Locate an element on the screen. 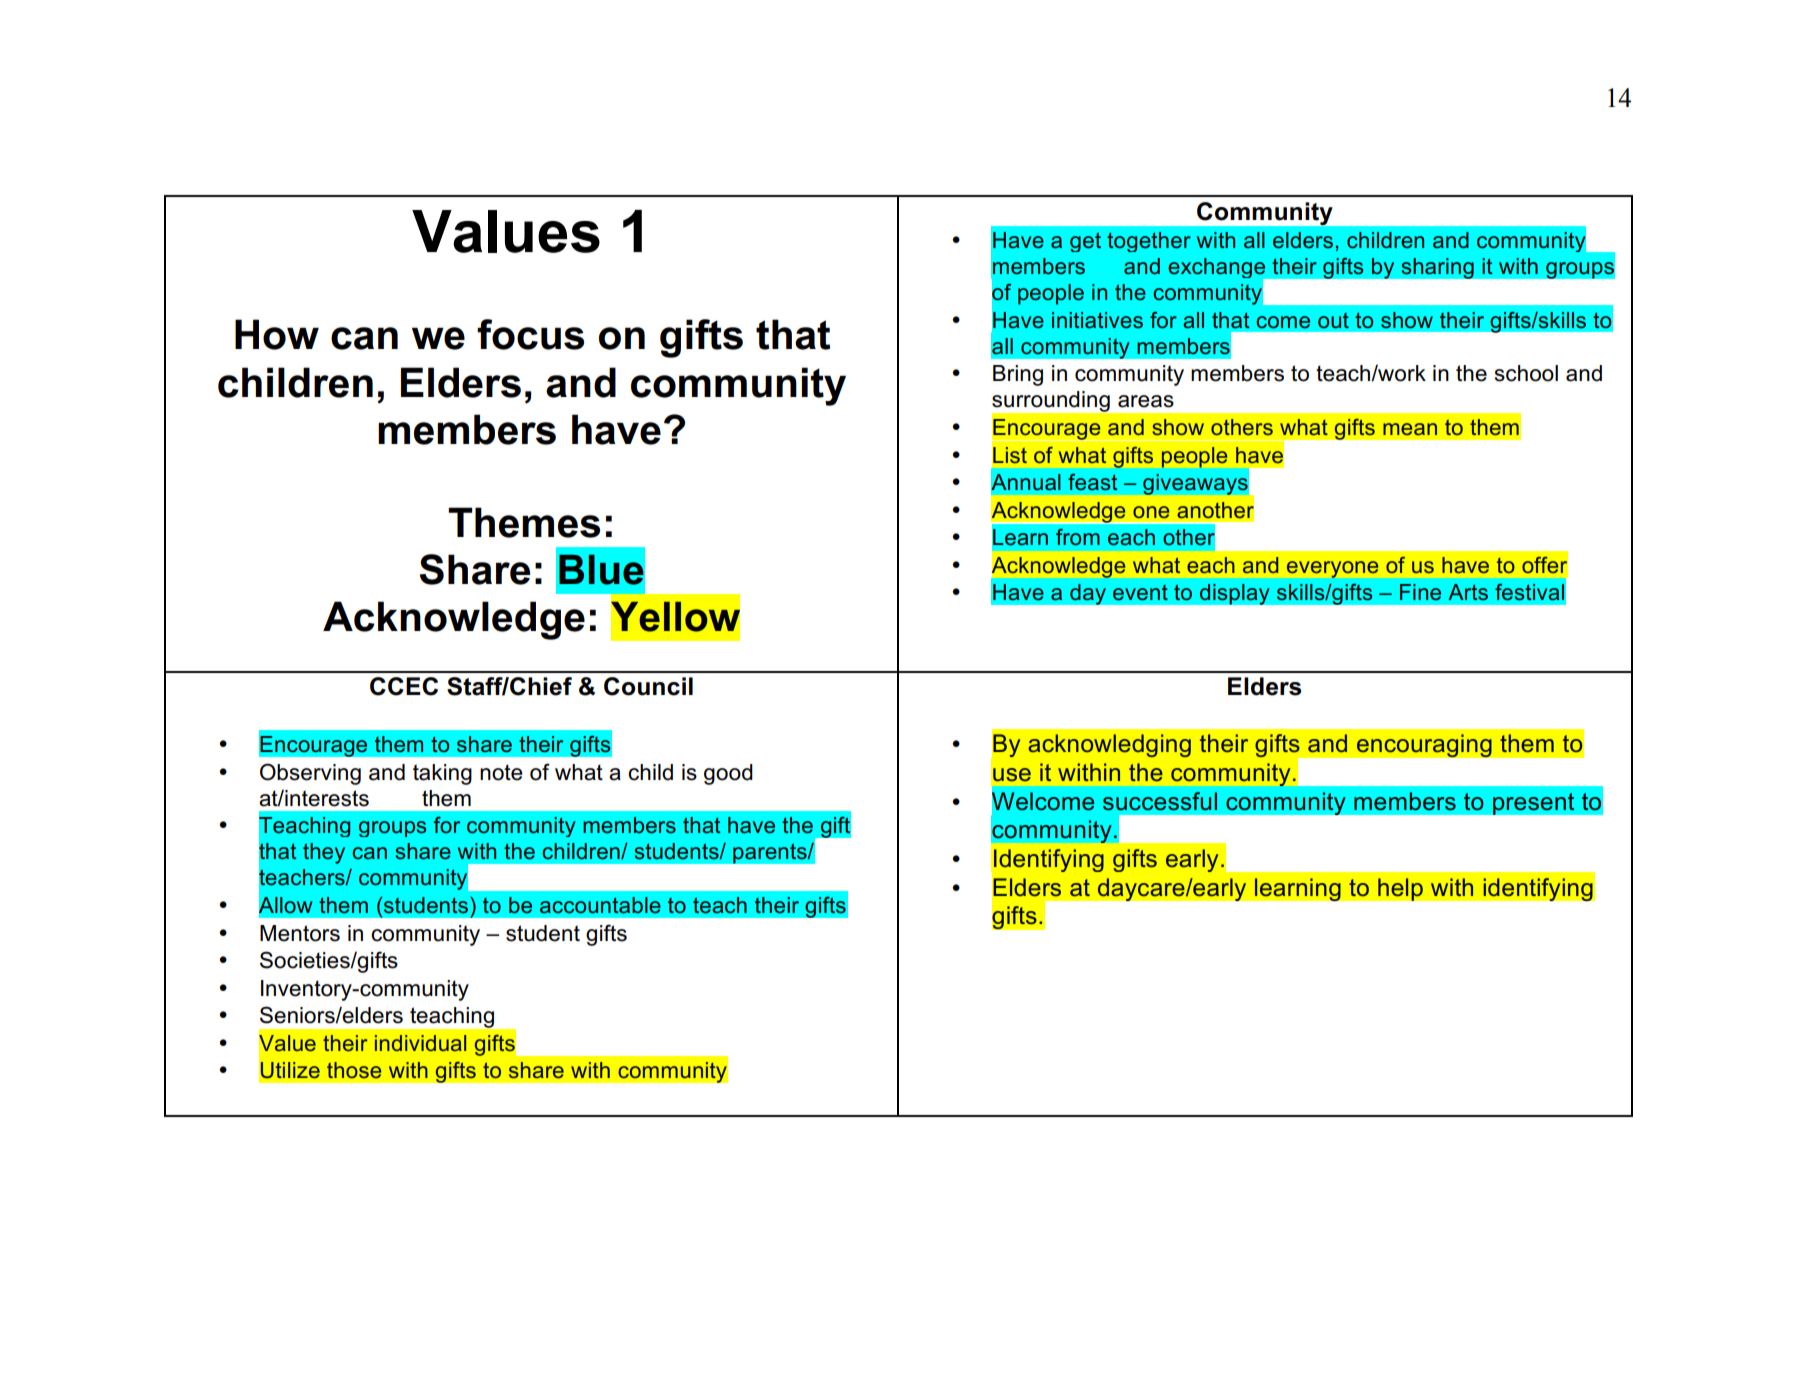 The image size is (1794, 1387). Fine is located at coordinates (1420, 592).
